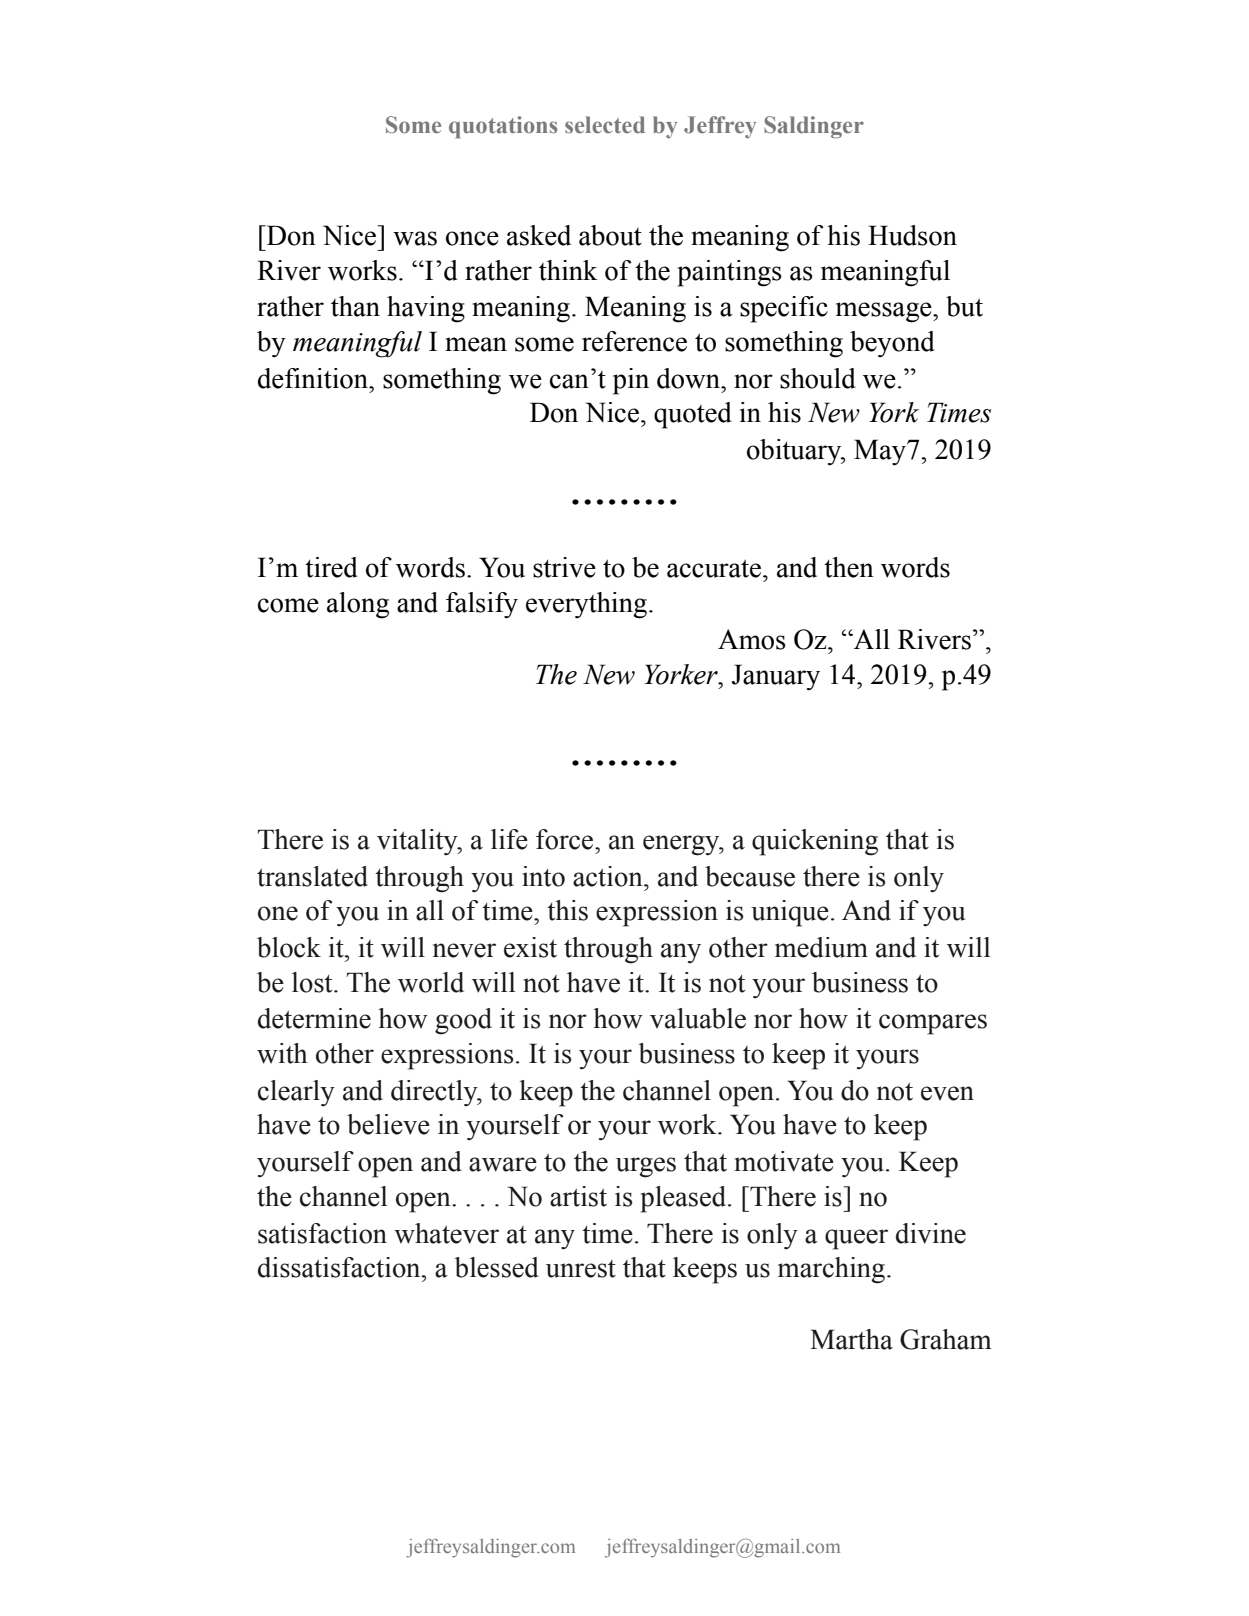 The height and width of the image is (1616, 1249). I want to click on pin, so click(631, 381).
